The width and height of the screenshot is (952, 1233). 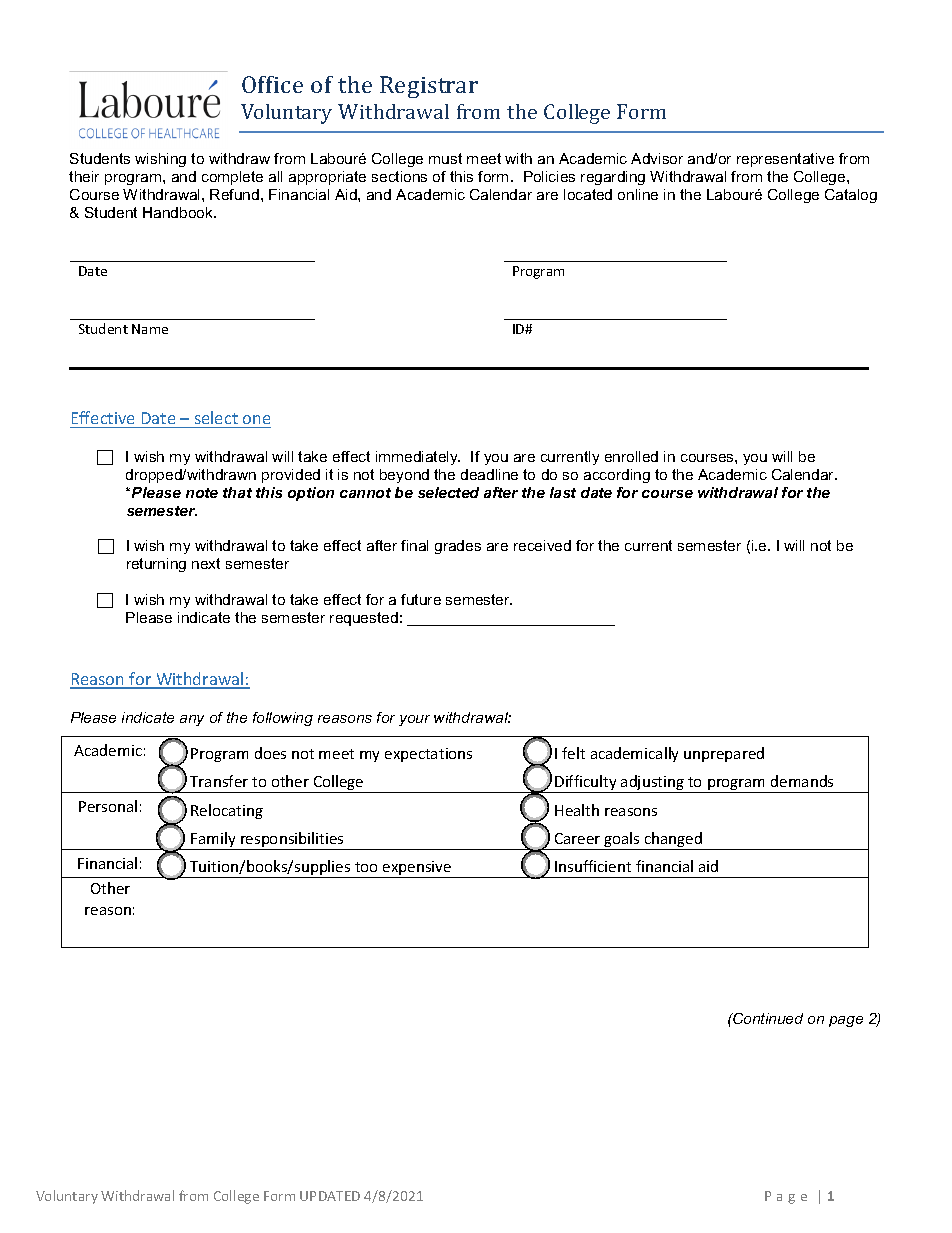 What do you see at coordinates (542, 545) in the screenshot?
I see `received` at bounding box center [542, 545].
